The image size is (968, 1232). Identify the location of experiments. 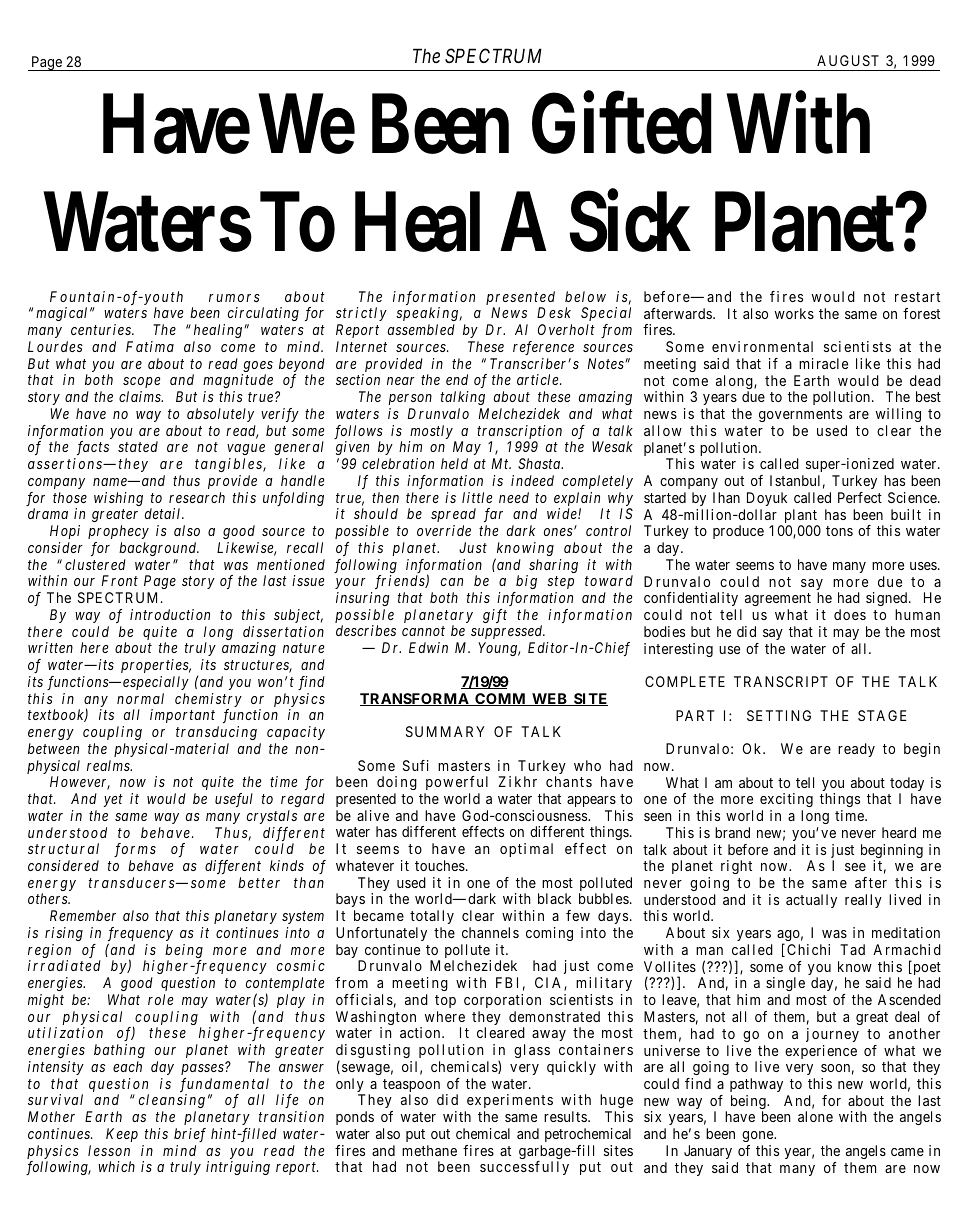
(509, 1103).
